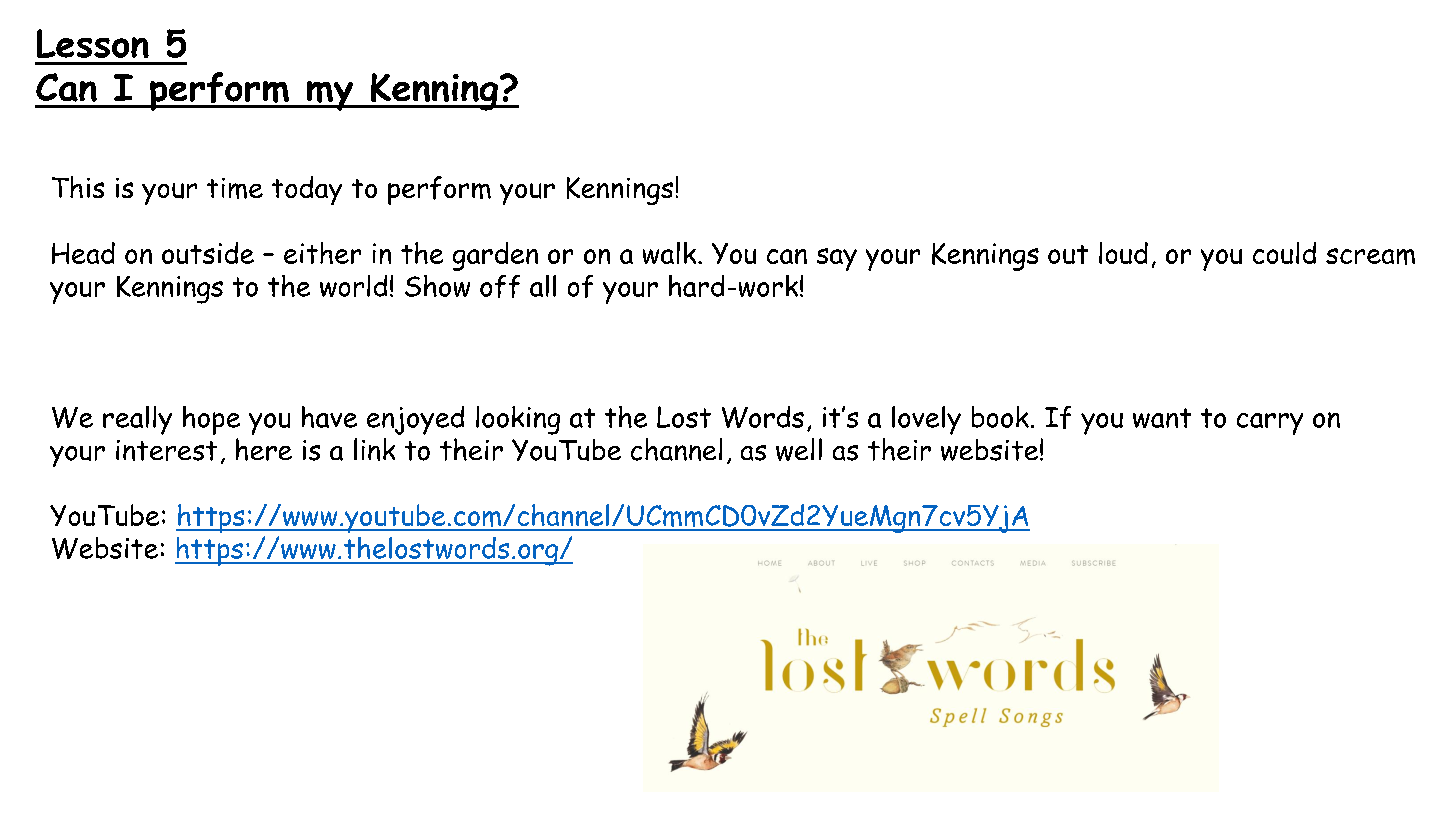 This page has height=819, width=1456. I want to click on time, so click(235, 188).
